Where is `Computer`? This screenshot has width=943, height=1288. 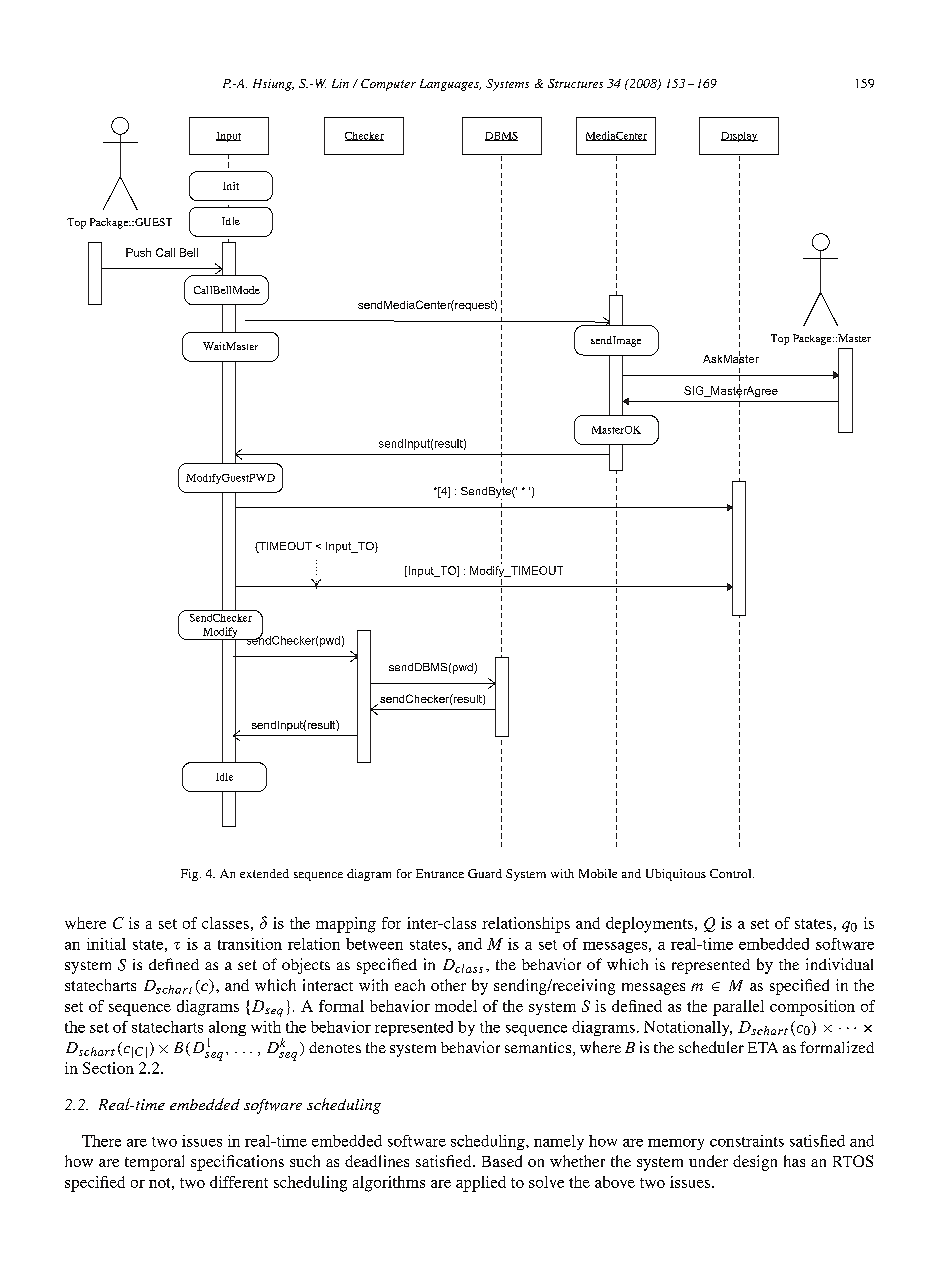 Computer is located at coordinates (388, 85).
